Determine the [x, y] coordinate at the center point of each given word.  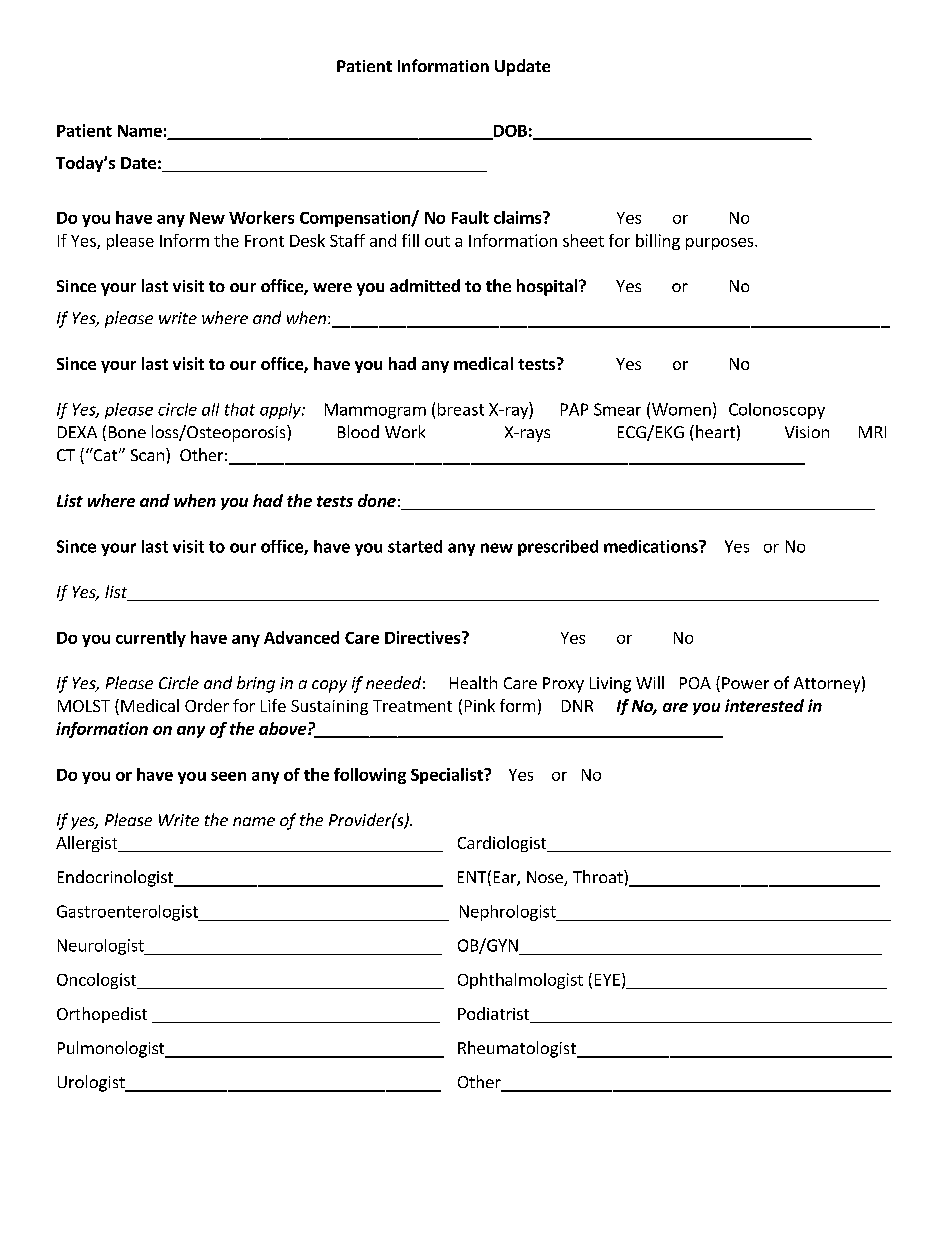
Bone [127, 432]
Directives [424, 637]
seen [228, 776]
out [437, 241]
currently [151, 639]
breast [461, 409]
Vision [807, 432]
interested [764, 705]
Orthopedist [102, 1015]
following [370, 776]
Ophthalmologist [520, 981]
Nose [546, 878]
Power [745, 683]
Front [264, 241]
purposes [721, 244]
